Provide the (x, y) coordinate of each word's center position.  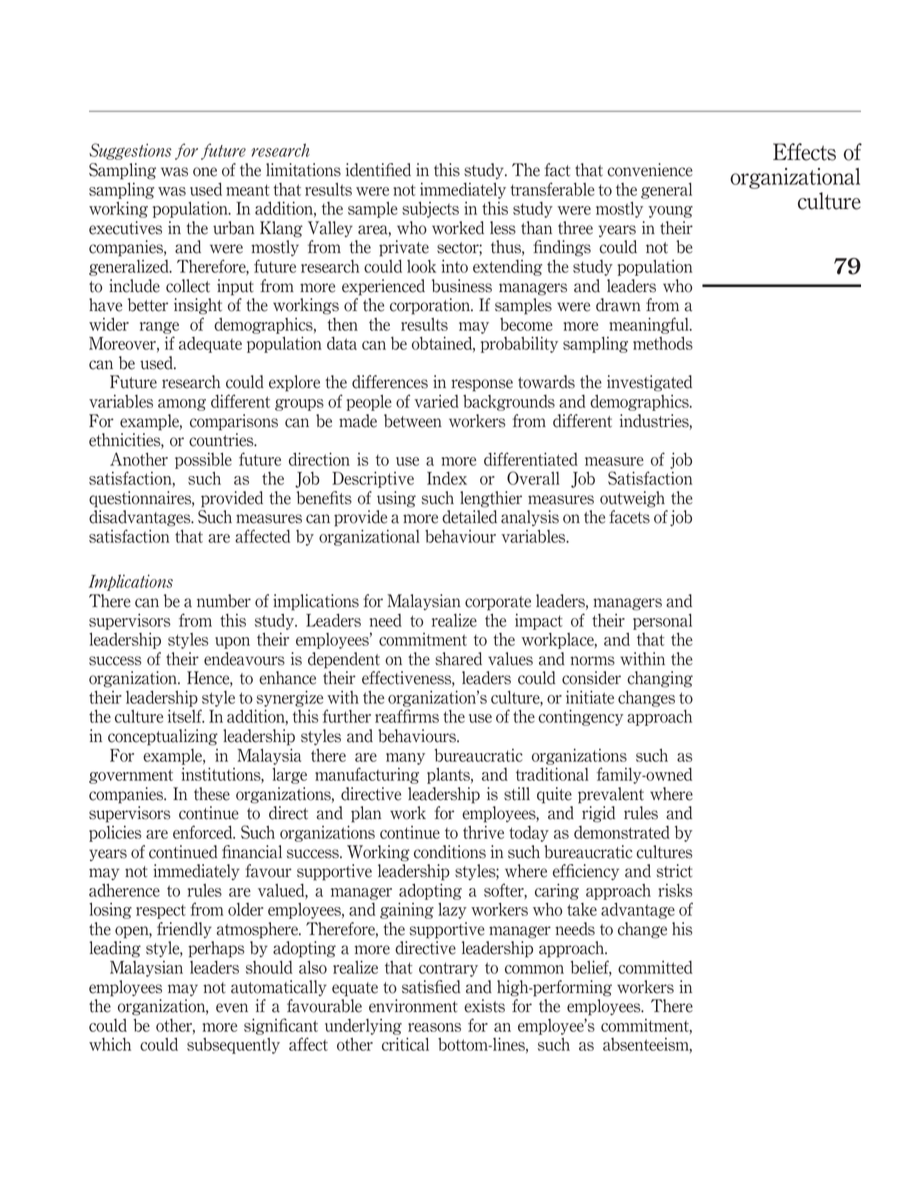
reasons (434, 1027)
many (405, 759)
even (232, 1008)
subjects (430, 209)
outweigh (632, 499)
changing (660, 679)
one (205, 172)
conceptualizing (163, 737)
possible (203, 460)
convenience (650, 170)
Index (447, 478)
